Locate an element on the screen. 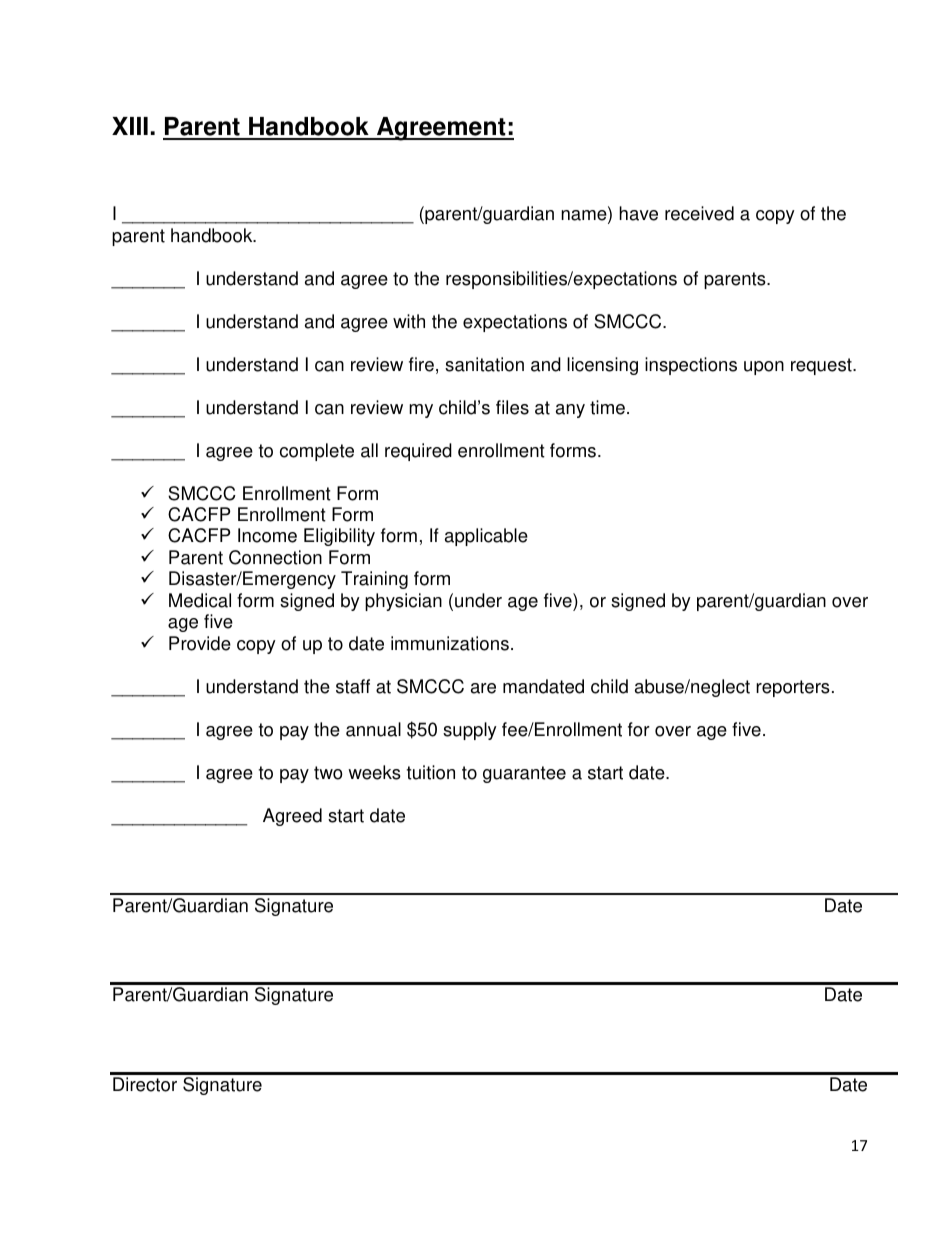 Image resolution: width=952 pixels, height=1233 pixels. received is located at coordinates (699, 213).
